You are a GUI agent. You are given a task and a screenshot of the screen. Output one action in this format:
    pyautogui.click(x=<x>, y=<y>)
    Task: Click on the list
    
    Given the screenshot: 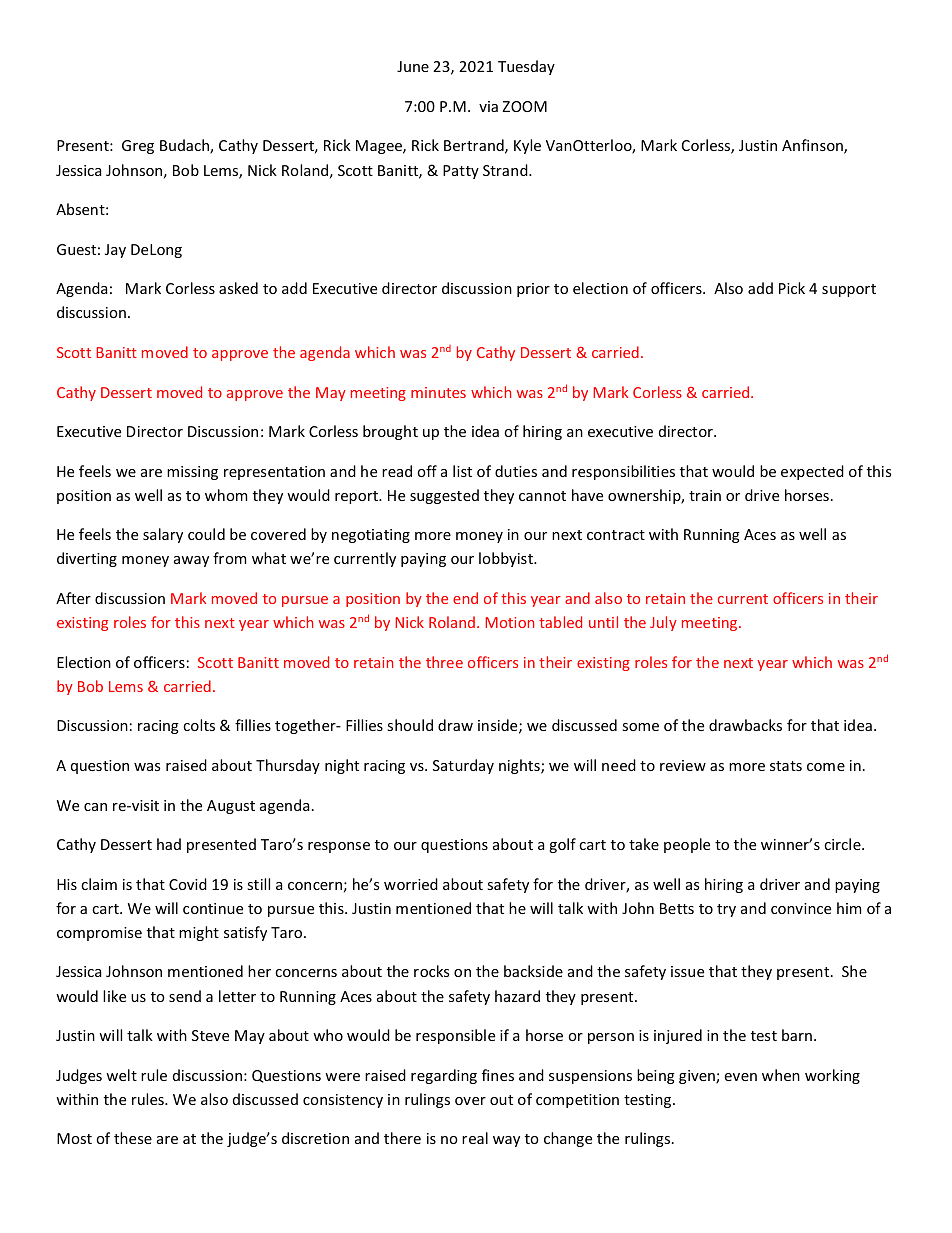 What is the action you would take?
    pyautogui.click(x=462, y=471)
